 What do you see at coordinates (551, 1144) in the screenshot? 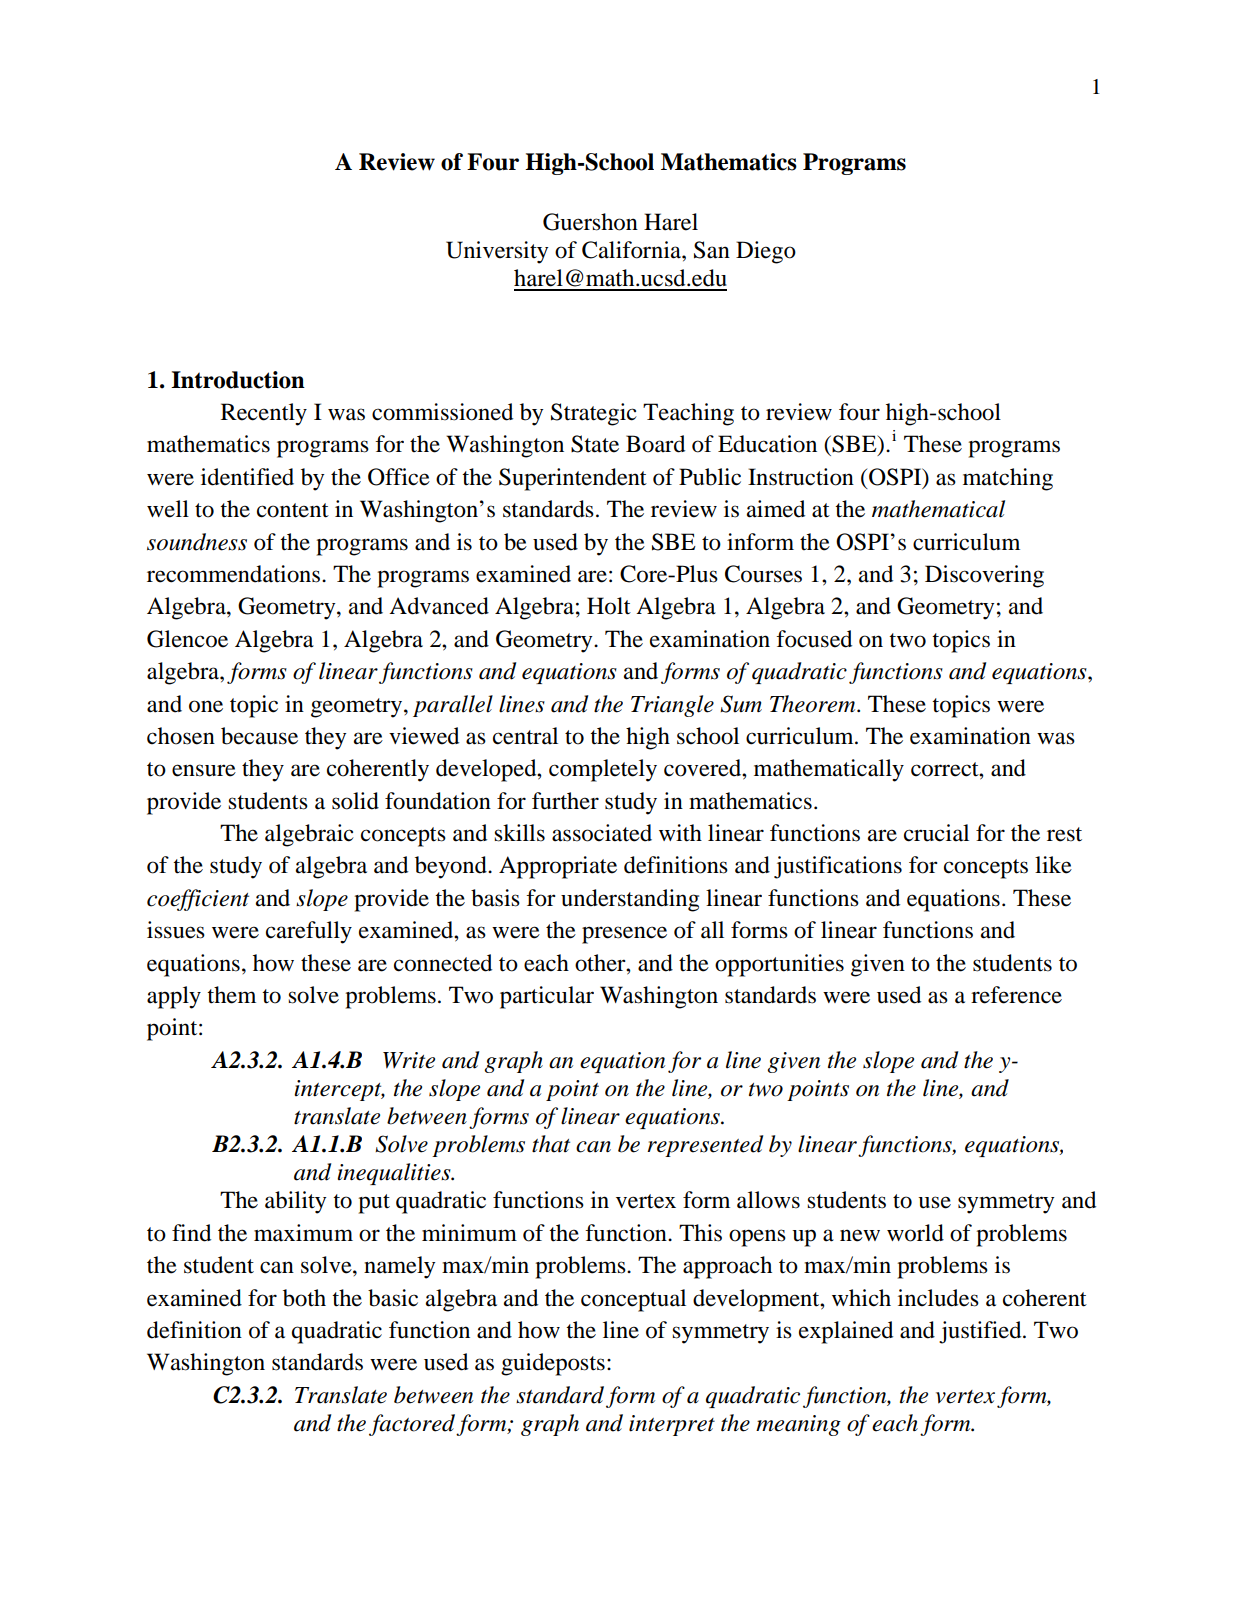
I see `that` at bounding box center [551, 1144].
